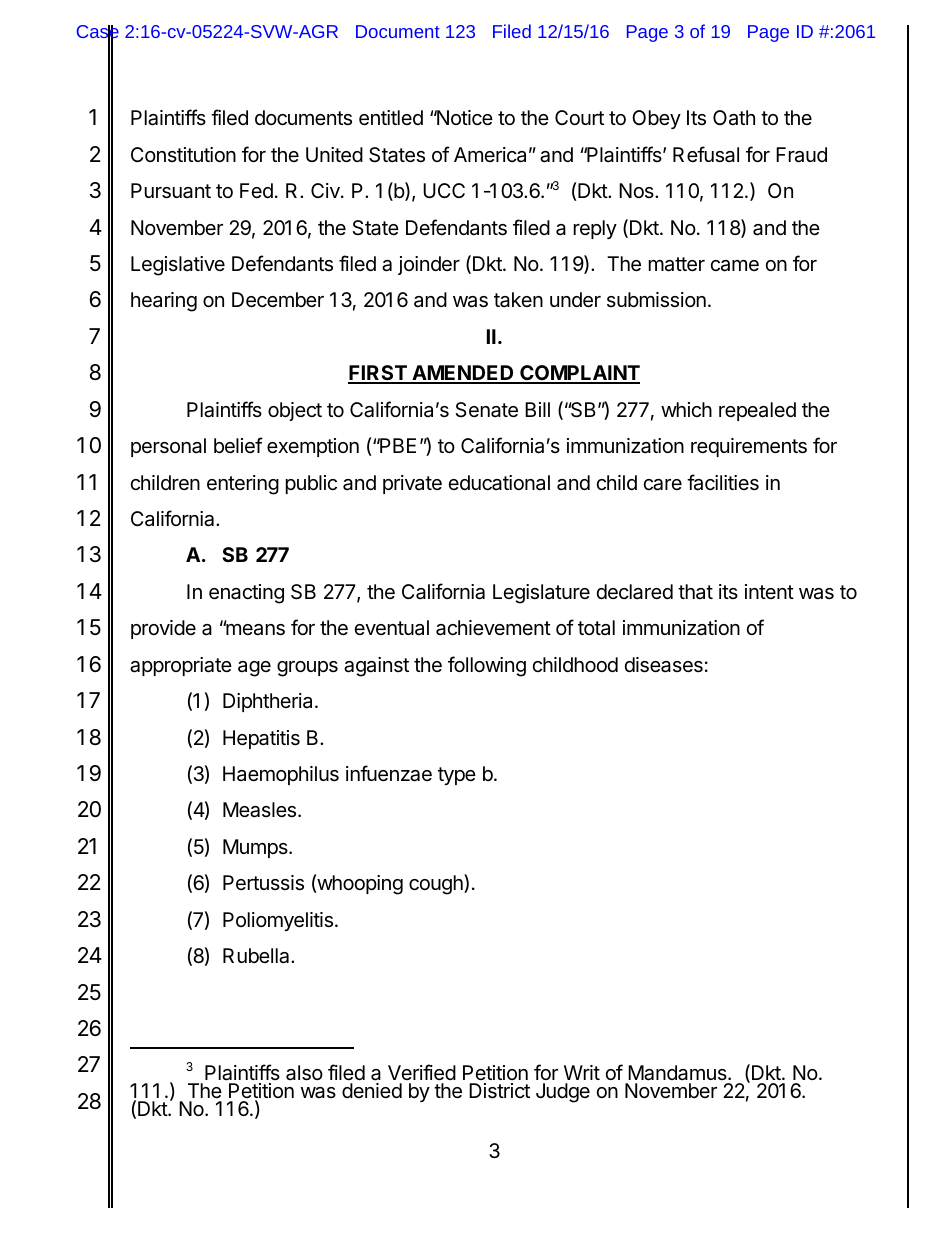 This screenshot has width=952, height=1233. Describe the element at coordinates (734, 118) in the screenshot. I see `Oath` at that location.
